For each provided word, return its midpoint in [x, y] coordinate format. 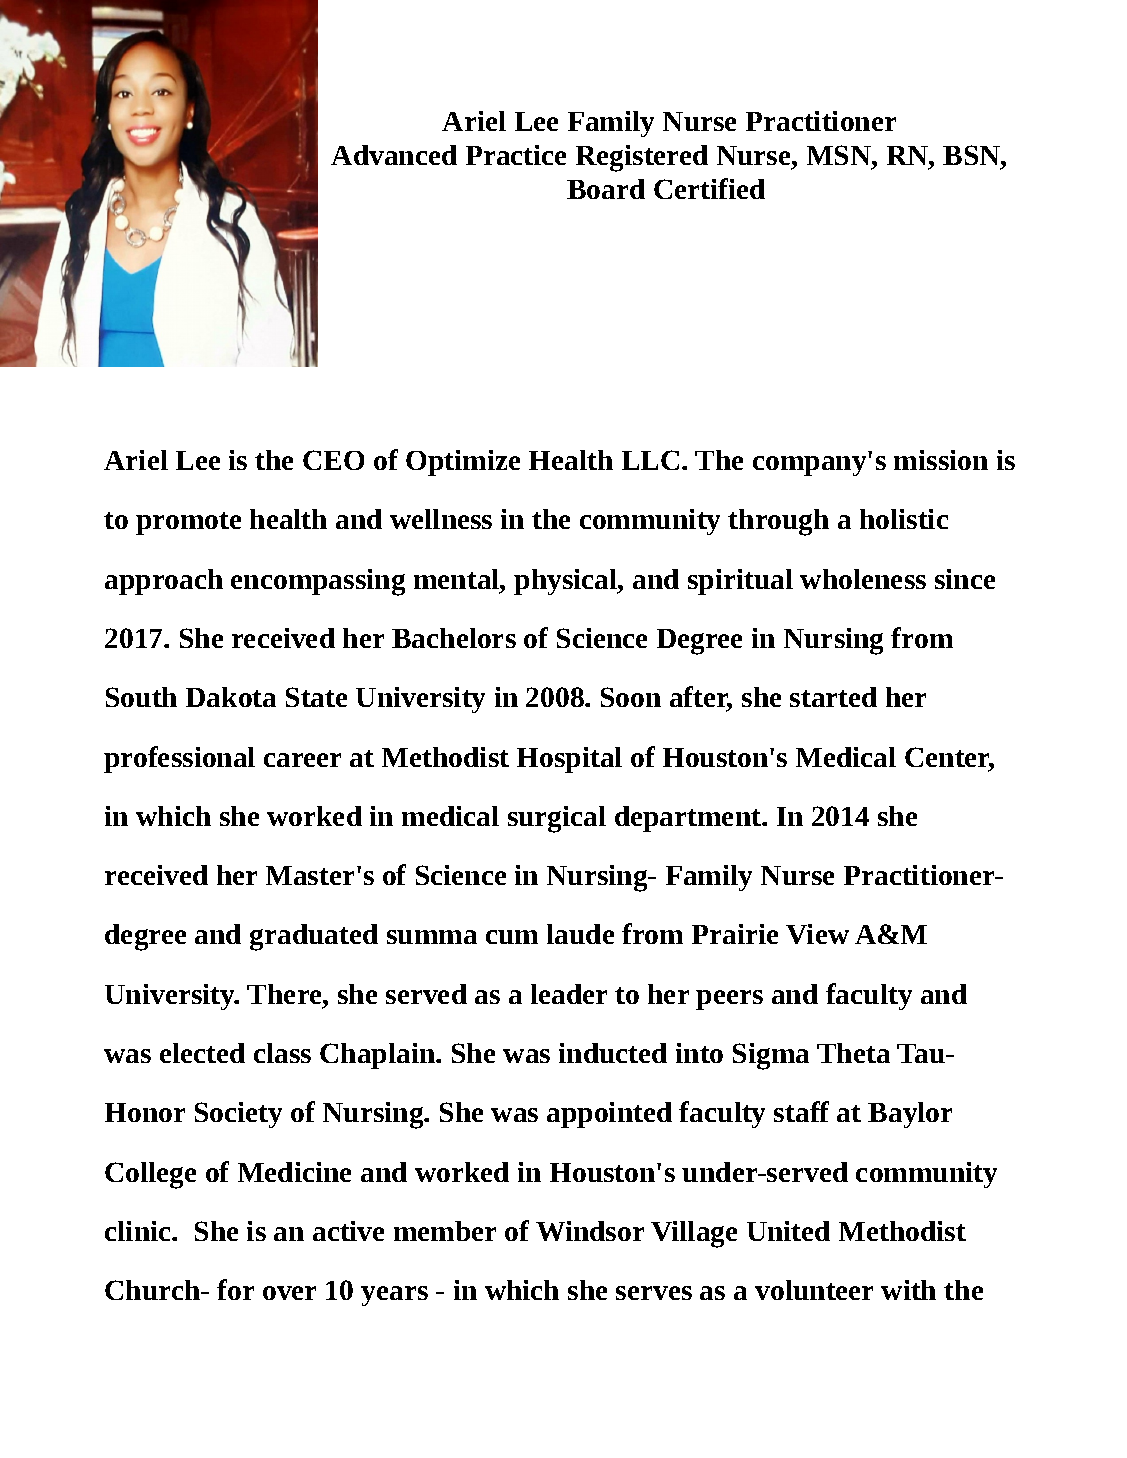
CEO [333, 460]
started [833, 697]
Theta [853, 1053]
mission [941, 460]
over [289, 1293]
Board [606, 189]
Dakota [231, 697]
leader [569, 994]
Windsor [590, 1231]
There [285, 994]
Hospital [569, 760]
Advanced [394, 155]
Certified [709, 188]
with [908, 1290]
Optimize [463, 463]
